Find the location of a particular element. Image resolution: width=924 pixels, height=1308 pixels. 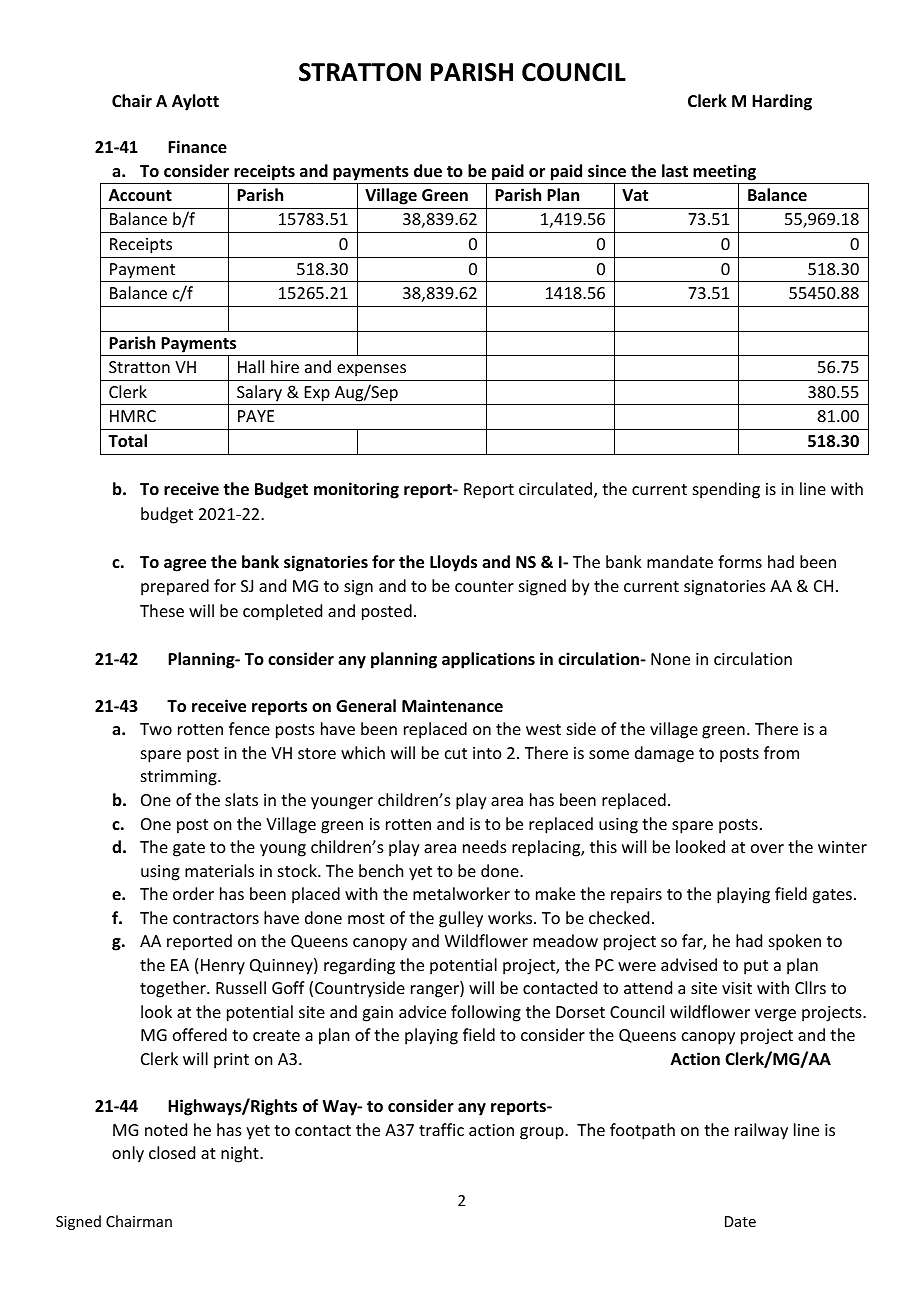

Finance is located at coordinates (197, 147).
